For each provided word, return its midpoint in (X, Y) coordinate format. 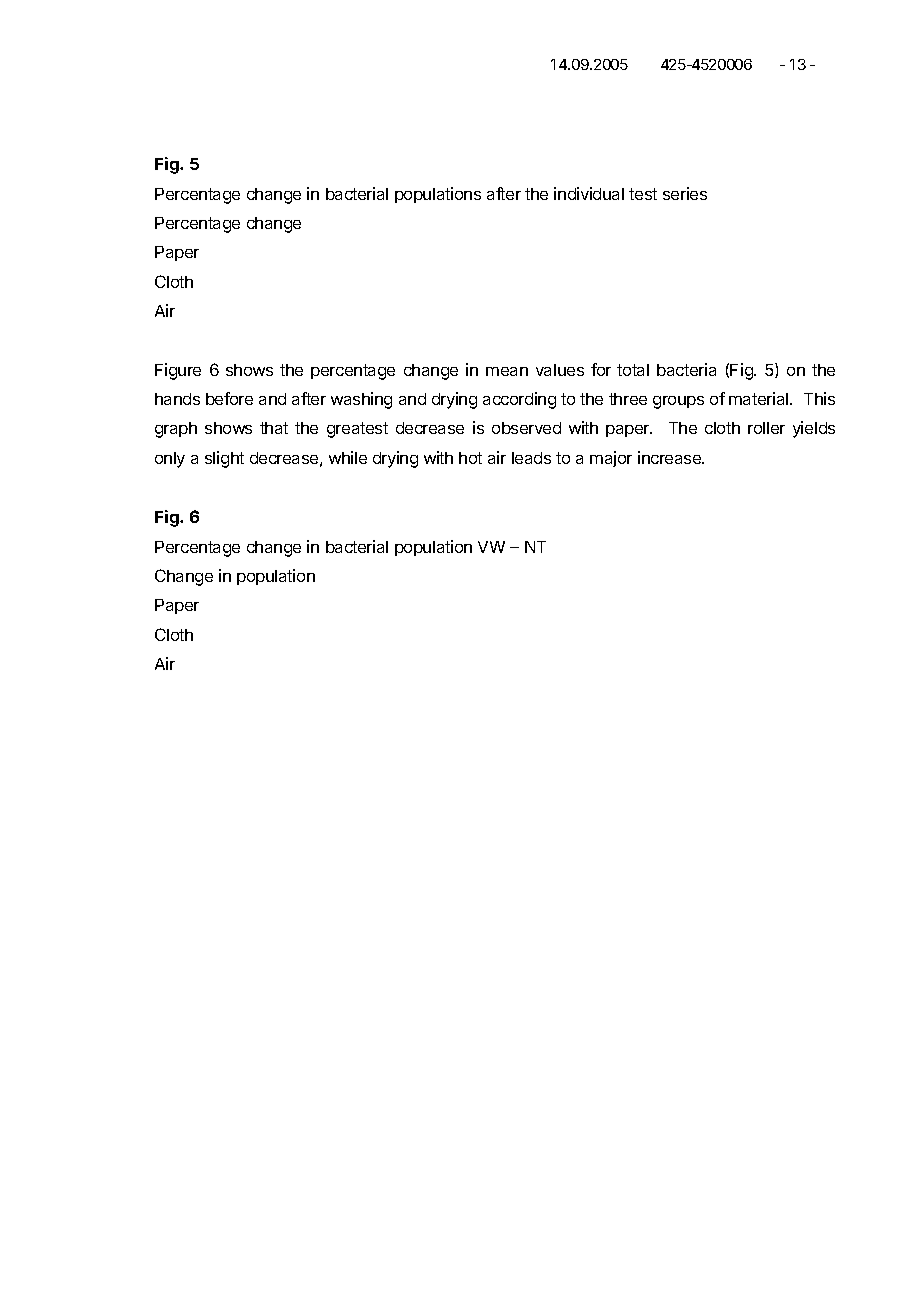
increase (671, 457)
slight (224, 459)
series (685, 193)
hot (470, 458)
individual (589, 193)
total (633, 370)
